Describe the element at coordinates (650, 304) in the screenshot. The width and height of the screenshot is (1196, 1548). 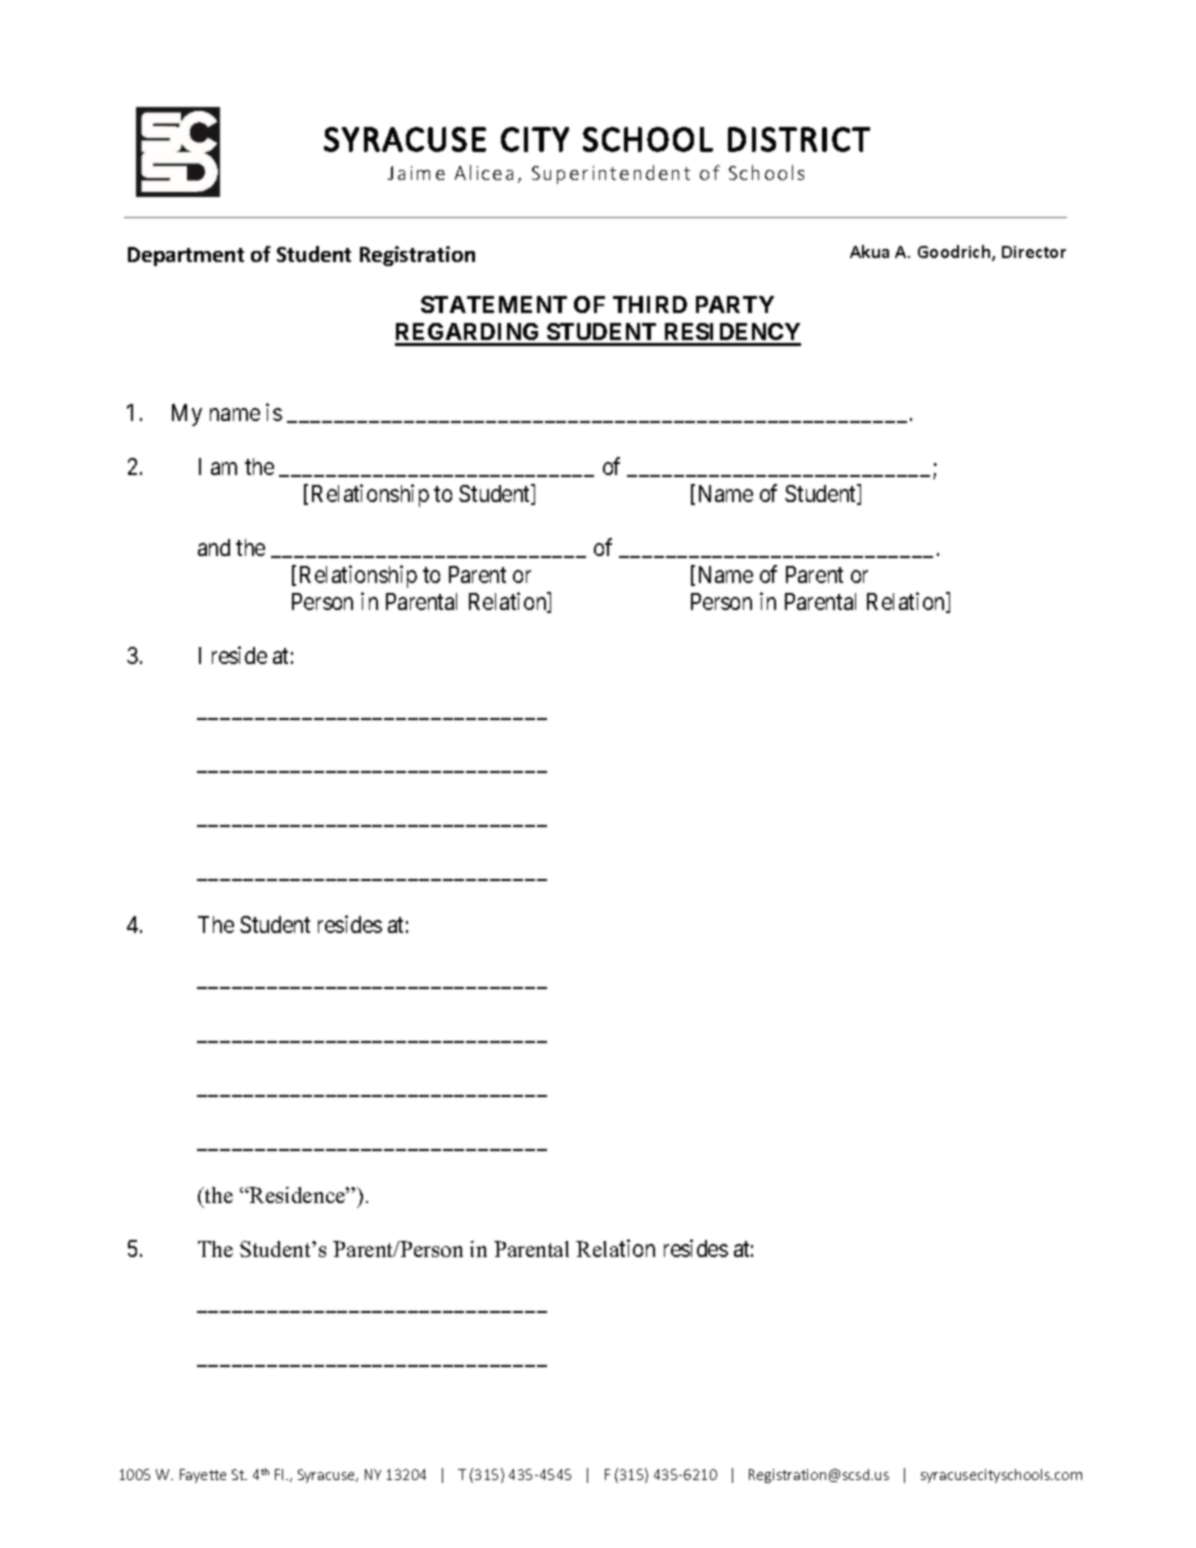
I see `THIRD` at that location.
